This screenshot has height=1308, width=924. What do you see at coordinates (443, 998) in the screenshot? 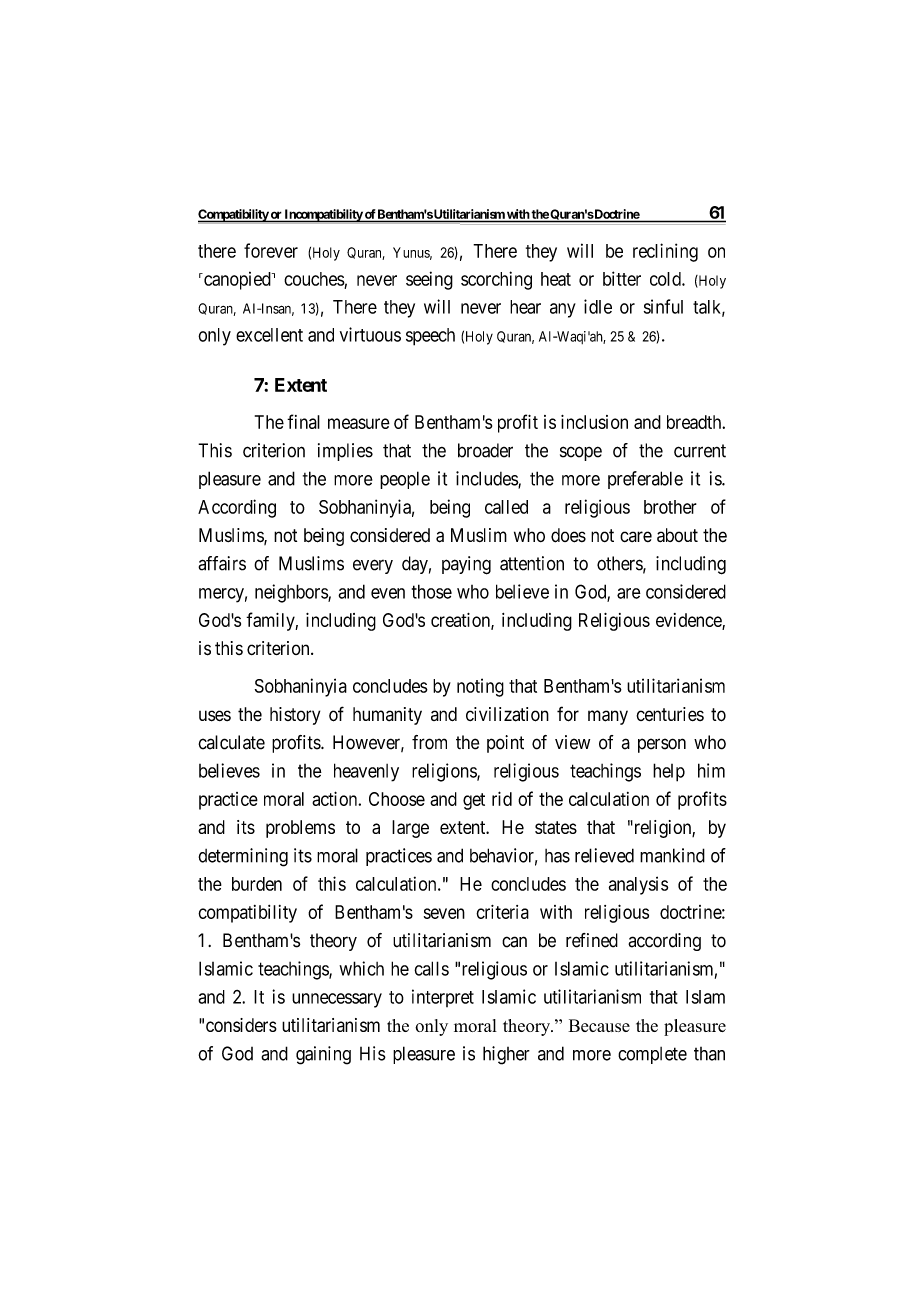
I see `interpret` at bounding box center [443, 998].
